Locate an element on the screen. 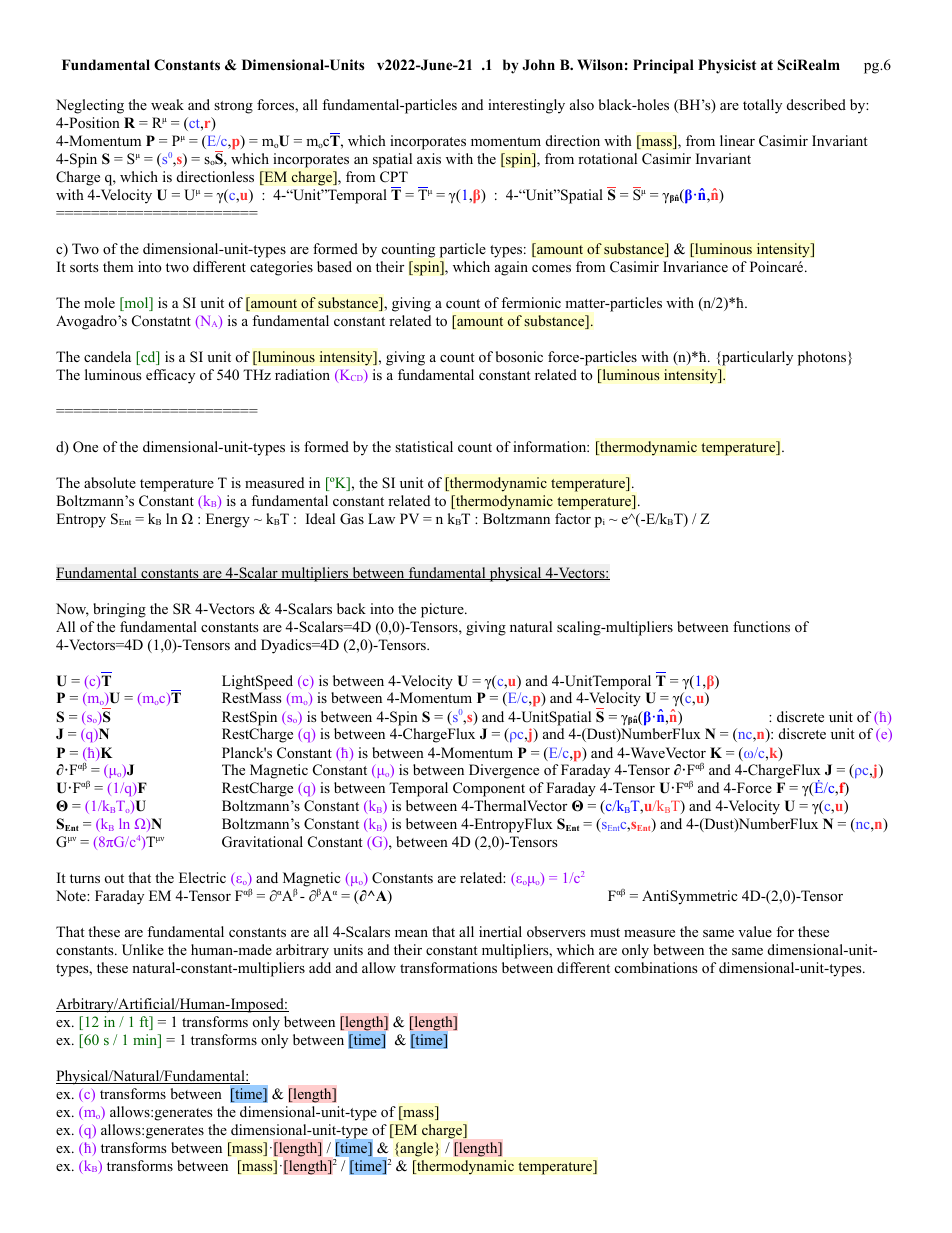 The height and width of the screenshot is (1233, 952). combinations is located at coordinates (656, 967).
